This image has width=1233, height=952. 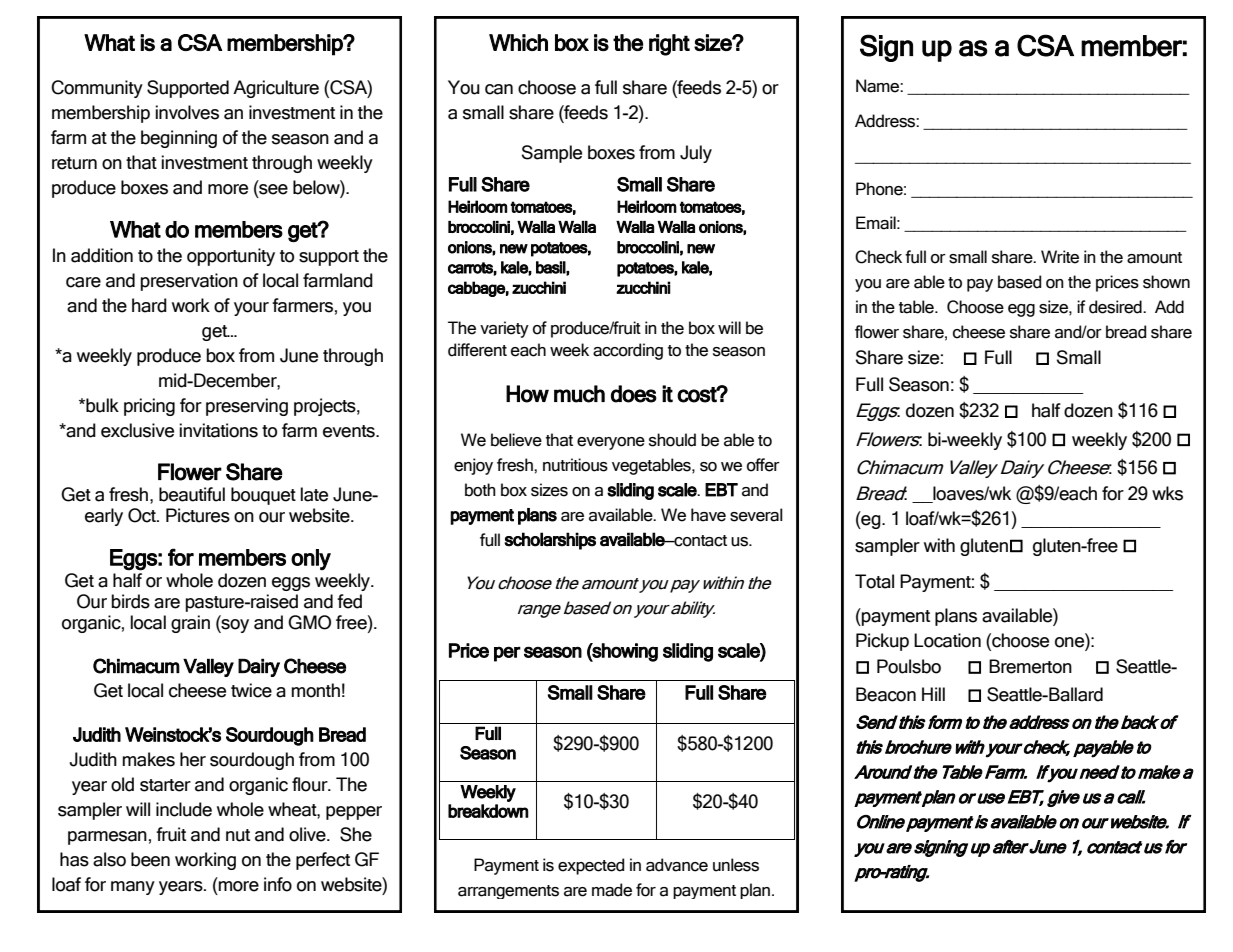 What do you see at coordinates (947, 640) in the image?
I see `Location` at bounding box center [947, 640].
